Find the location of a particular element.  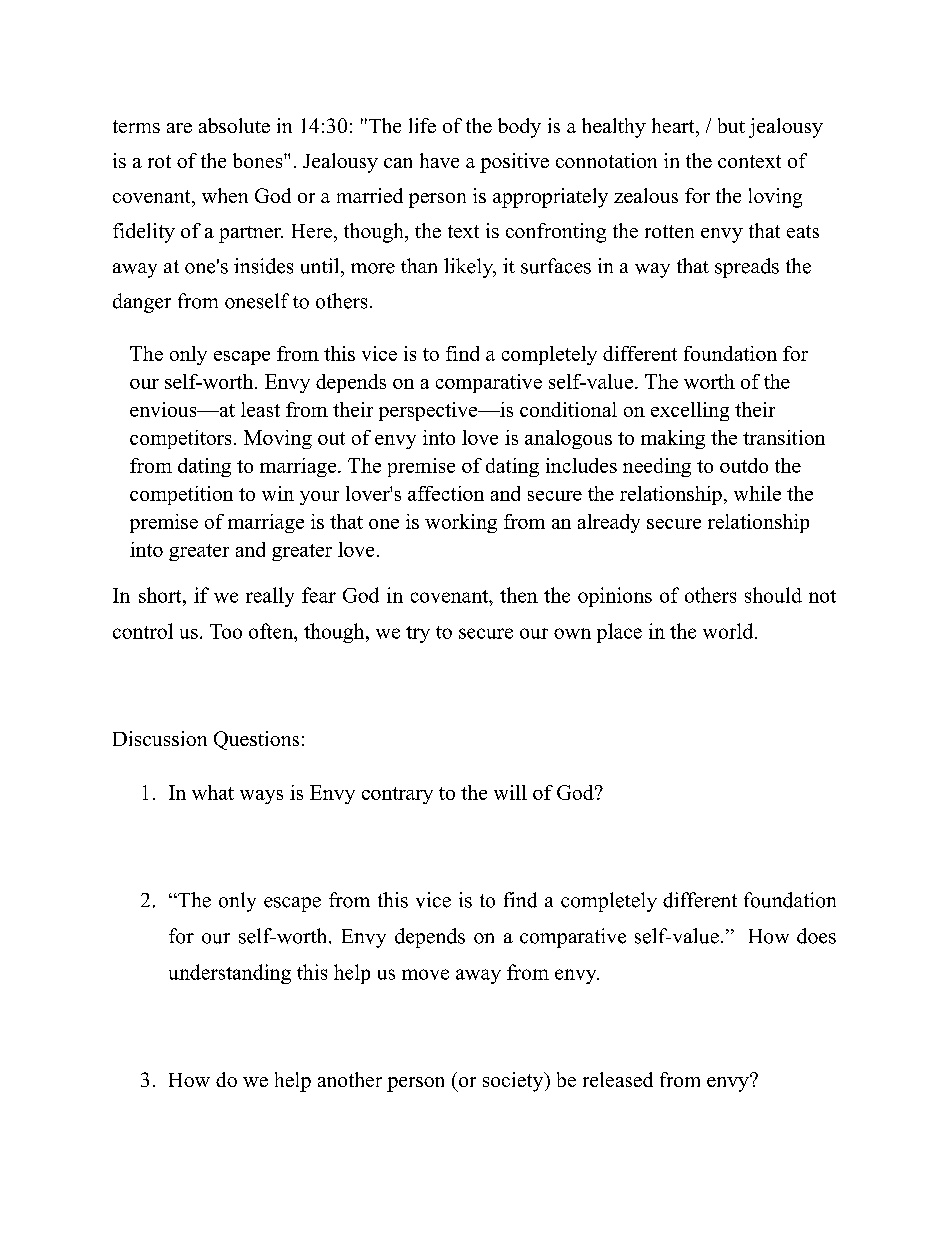

affection is located at coordinates (446, 493).
